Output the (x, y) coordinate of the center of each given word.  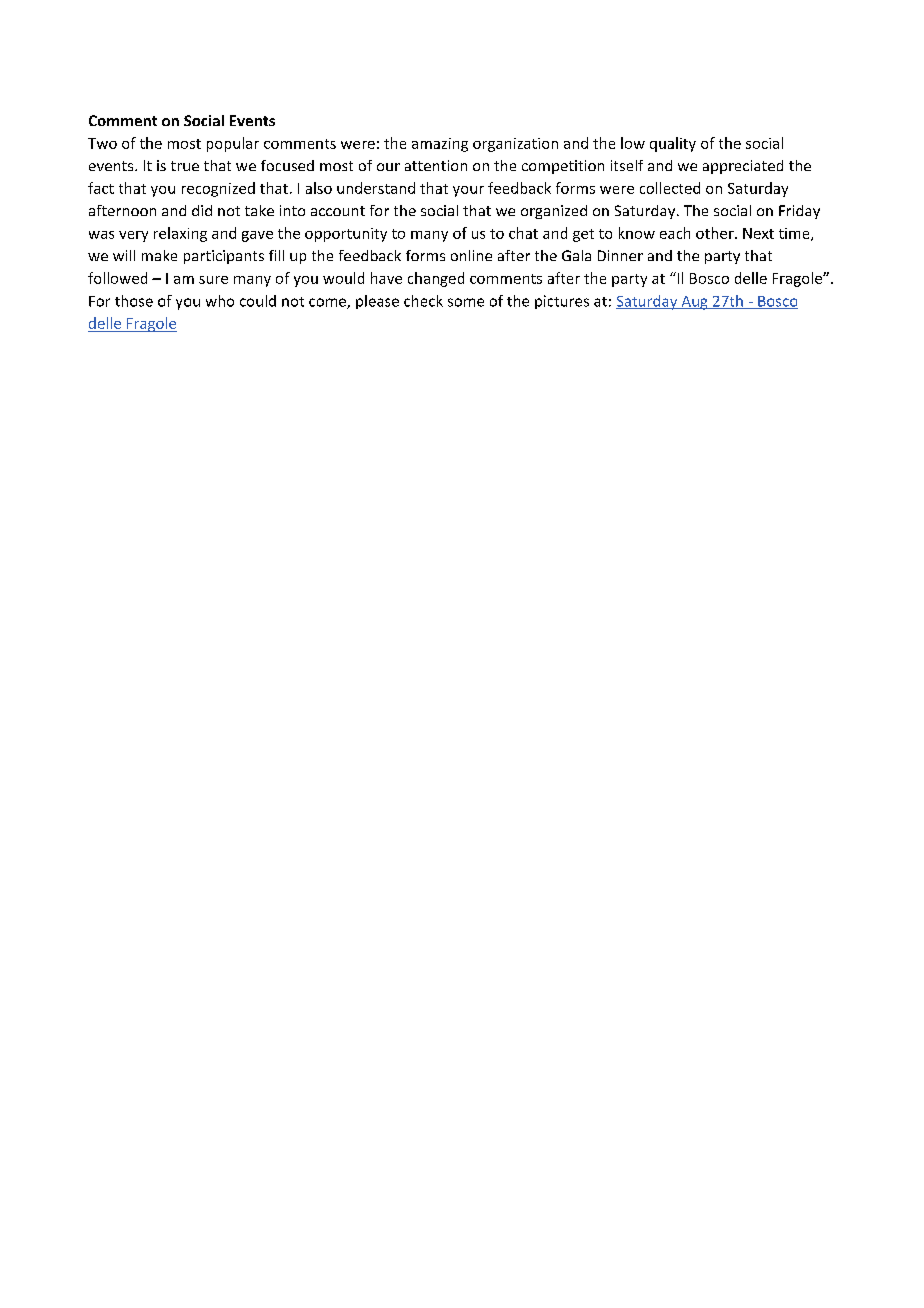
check (423, 301)
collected (670, 188)
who (220, 301)
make (159, 255)
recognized (218, 189)
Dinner (620, 255)
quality (673, 144)
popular (233, 144)
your (468, 191)
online (471, 255)
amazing (440, 145)
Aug (694, 303)
